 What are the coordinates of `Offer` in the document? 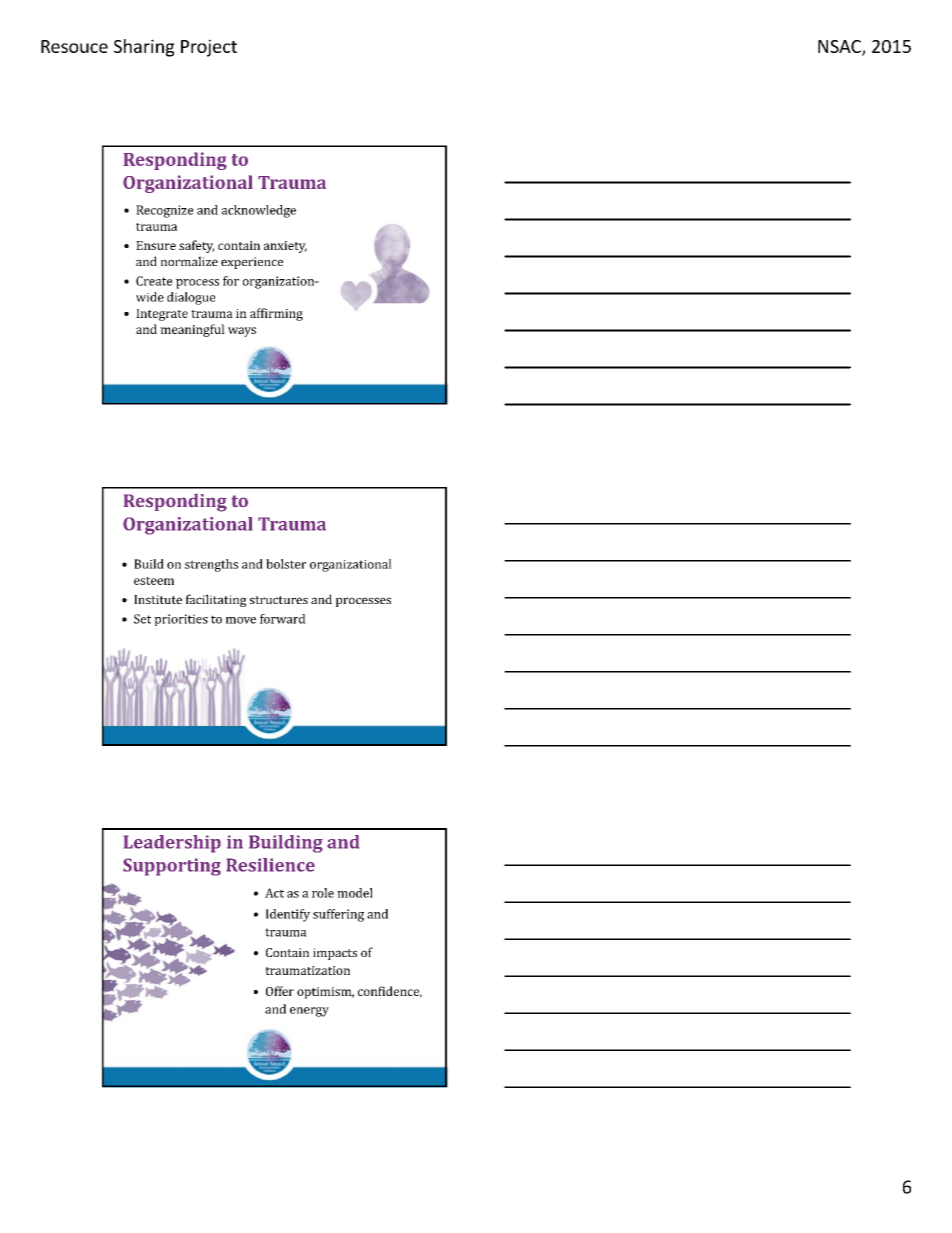 It's located at (280, 991).
